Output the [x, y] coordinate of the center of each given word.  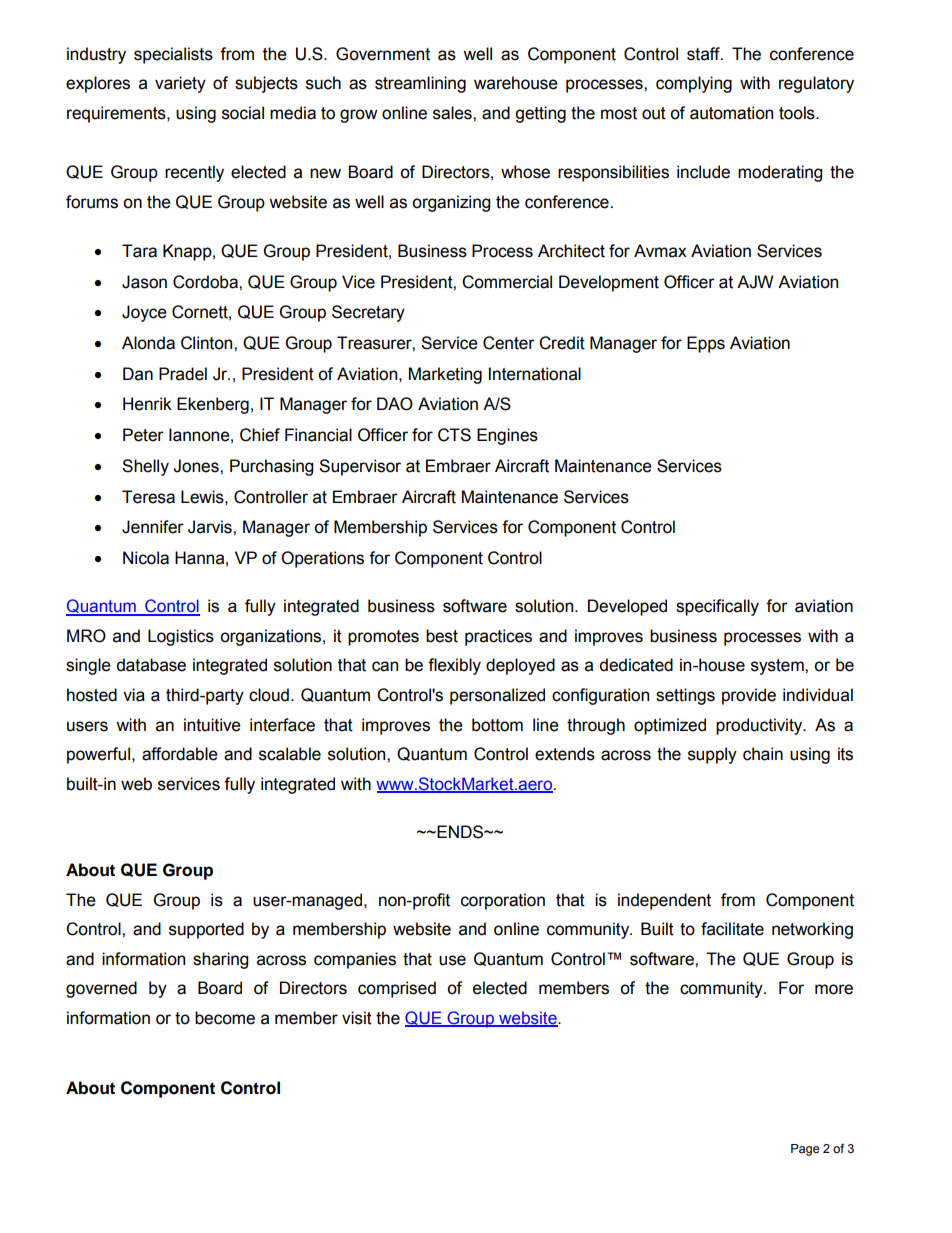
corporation [503, 901]
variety [180, 84]
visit [357, 1018]
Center [509, 343]
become [225, 1018]
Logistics [181, 637]
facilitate [732, 929]
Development [609, 283]
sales [453, 113]
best [442, 636]
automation [731, 113]
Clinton [208, 343]
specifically [717, 607]
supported [206, 930]
